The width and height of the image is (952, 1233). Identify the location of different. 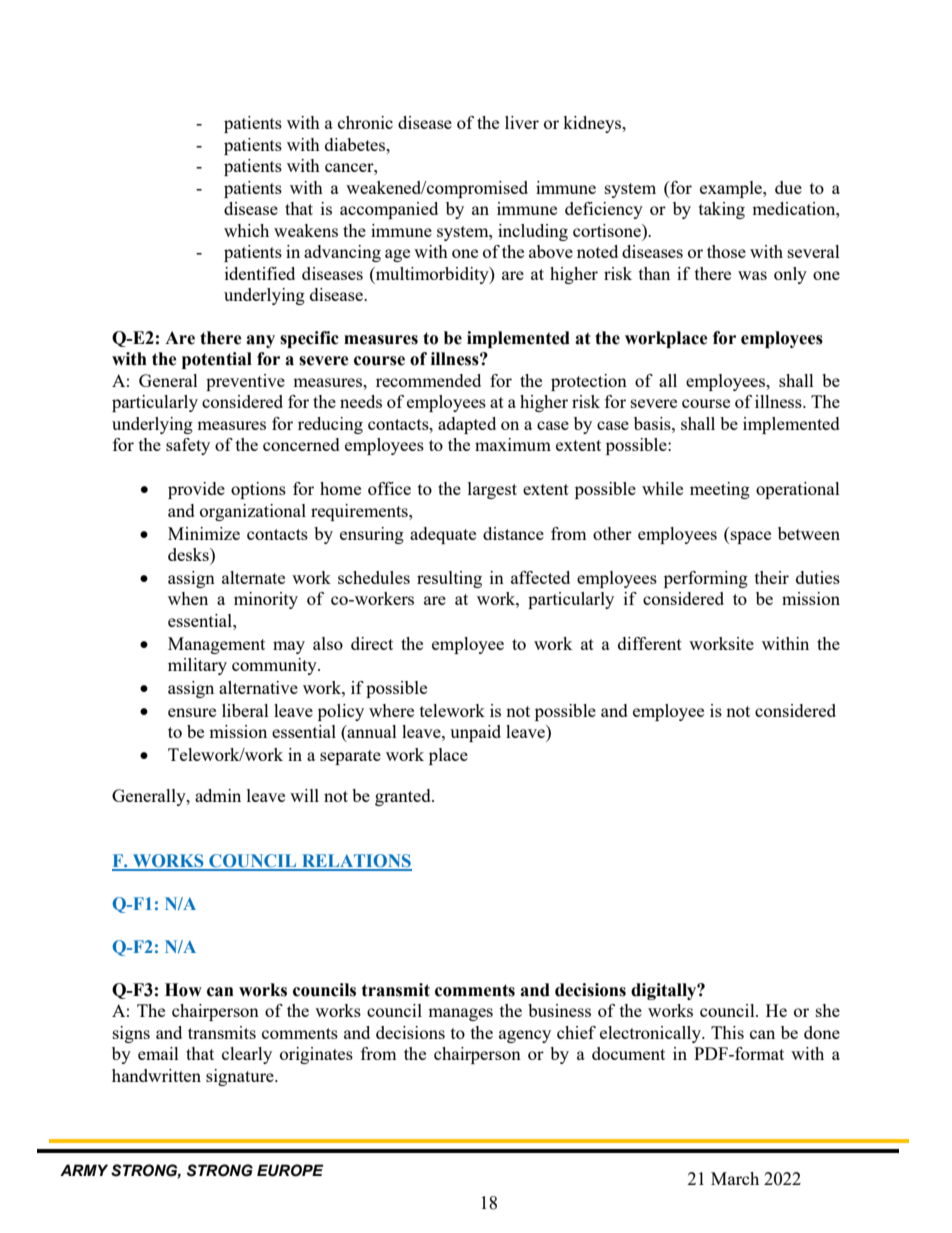
(650, 643).
